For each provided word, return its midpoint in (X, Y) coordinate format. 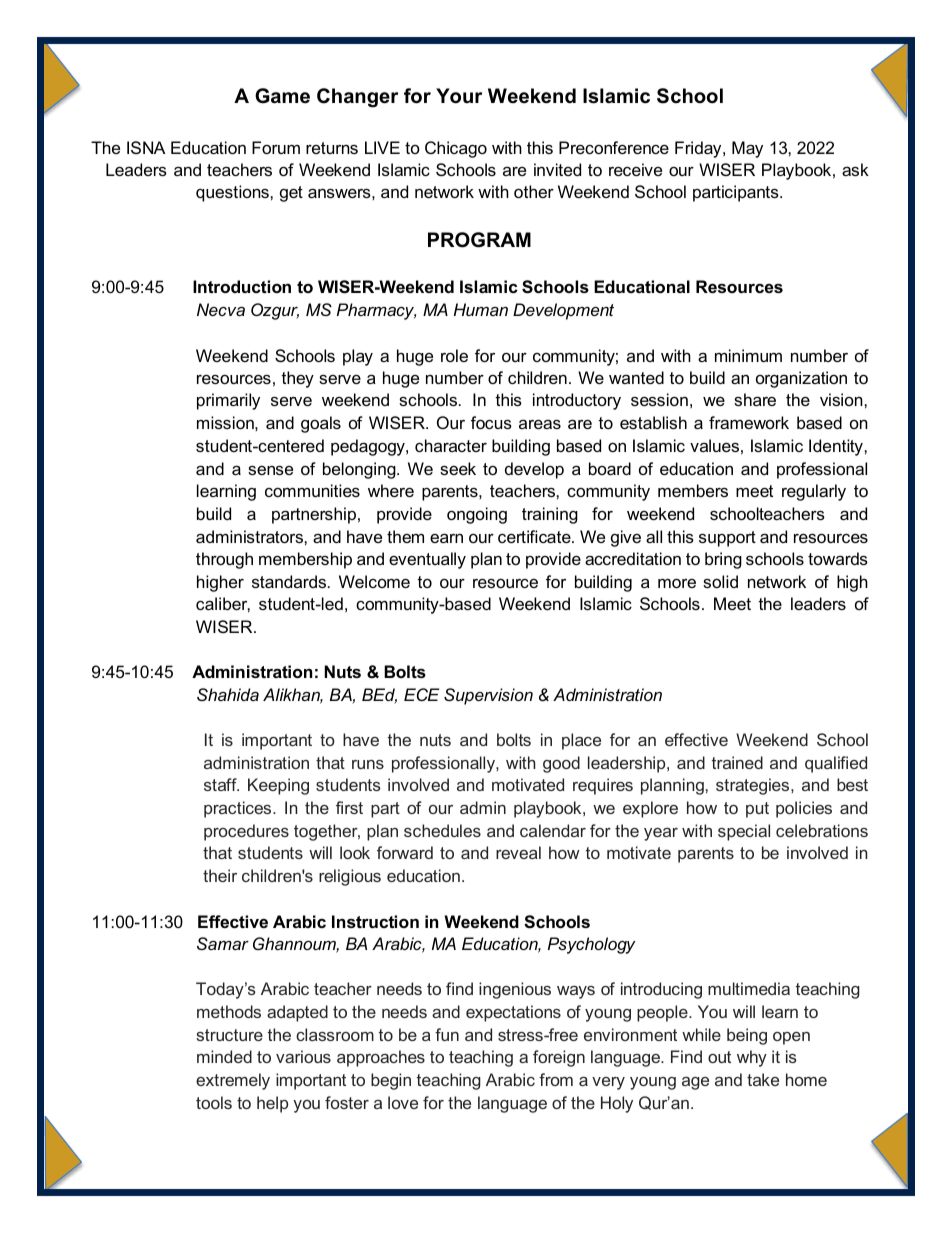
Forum (276, 147)
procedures (246, 832)
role (454, 355)
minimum (748, 355)
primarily (228, 401)
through (224, 560)
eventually (427, 560)
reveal (518, 852)
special (744, 832)
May (747, 149)
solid (720, 581)
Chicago (456, 149)
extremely (233, 1081)
